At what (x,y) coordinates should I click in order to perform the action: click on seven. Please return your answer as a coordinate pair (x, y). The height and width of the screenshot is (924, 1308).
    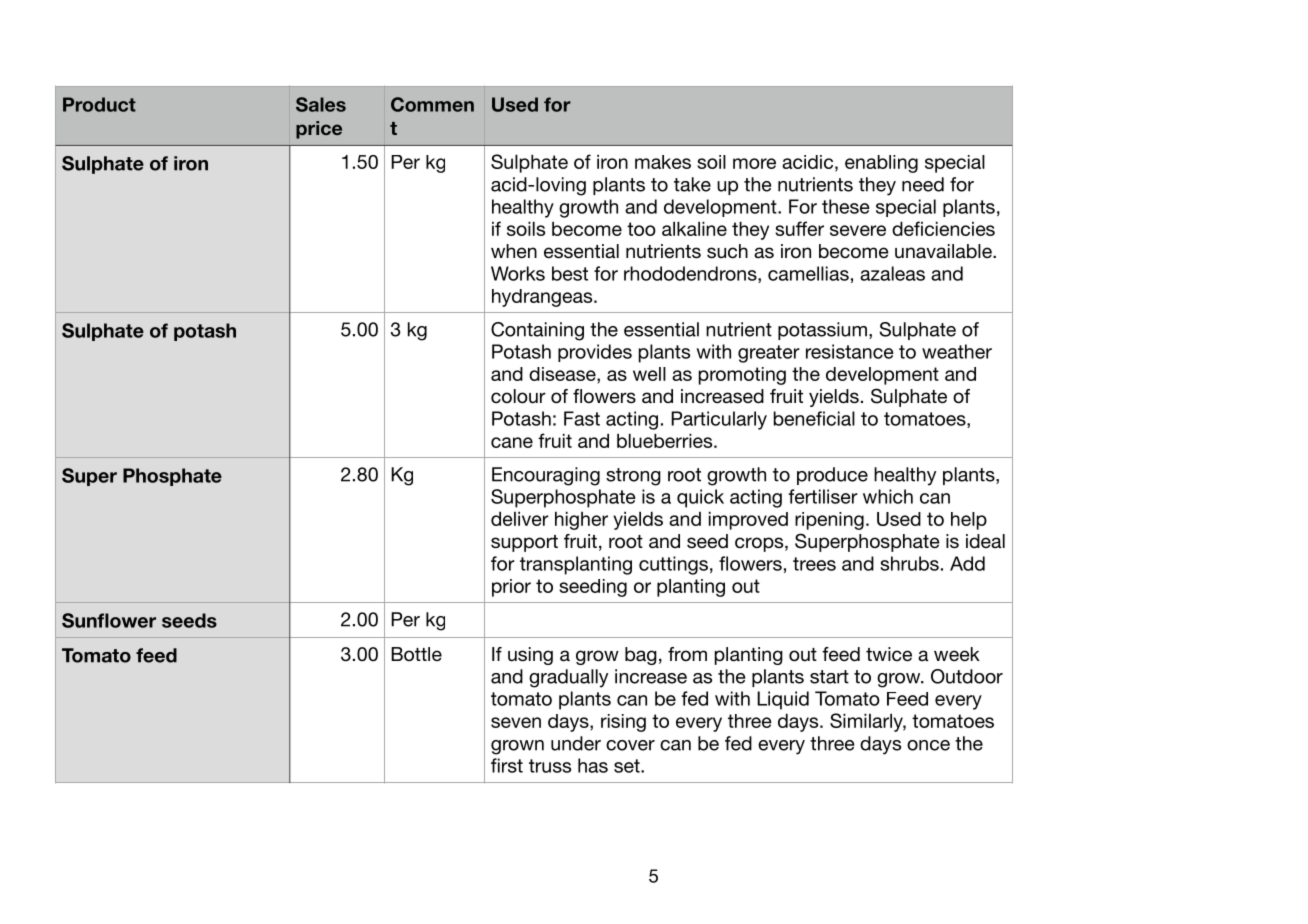
    Looking at the image, I should click on (516, 722).
